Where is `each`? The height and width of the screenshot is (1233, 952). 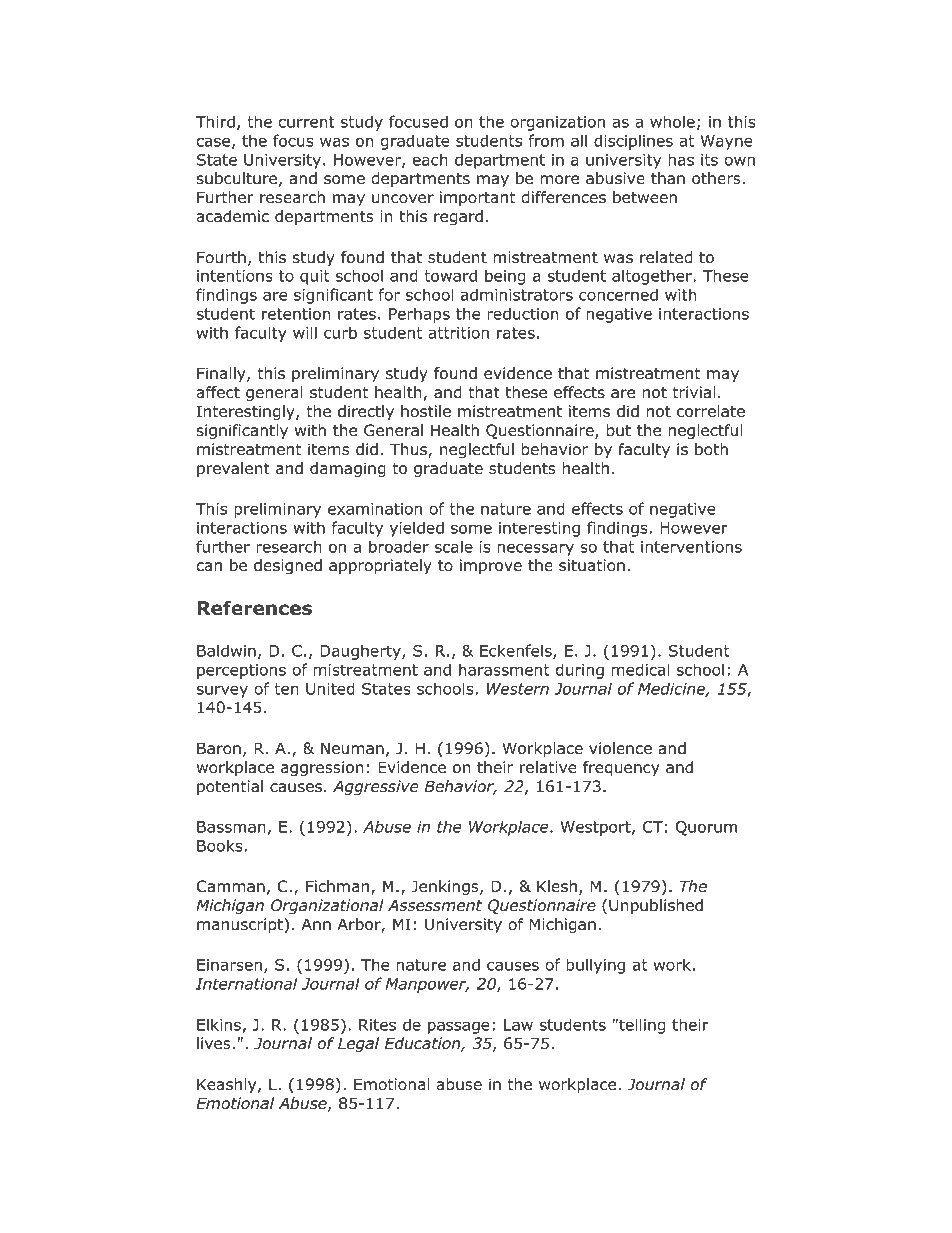 each is located at coordinates (430, 159).
